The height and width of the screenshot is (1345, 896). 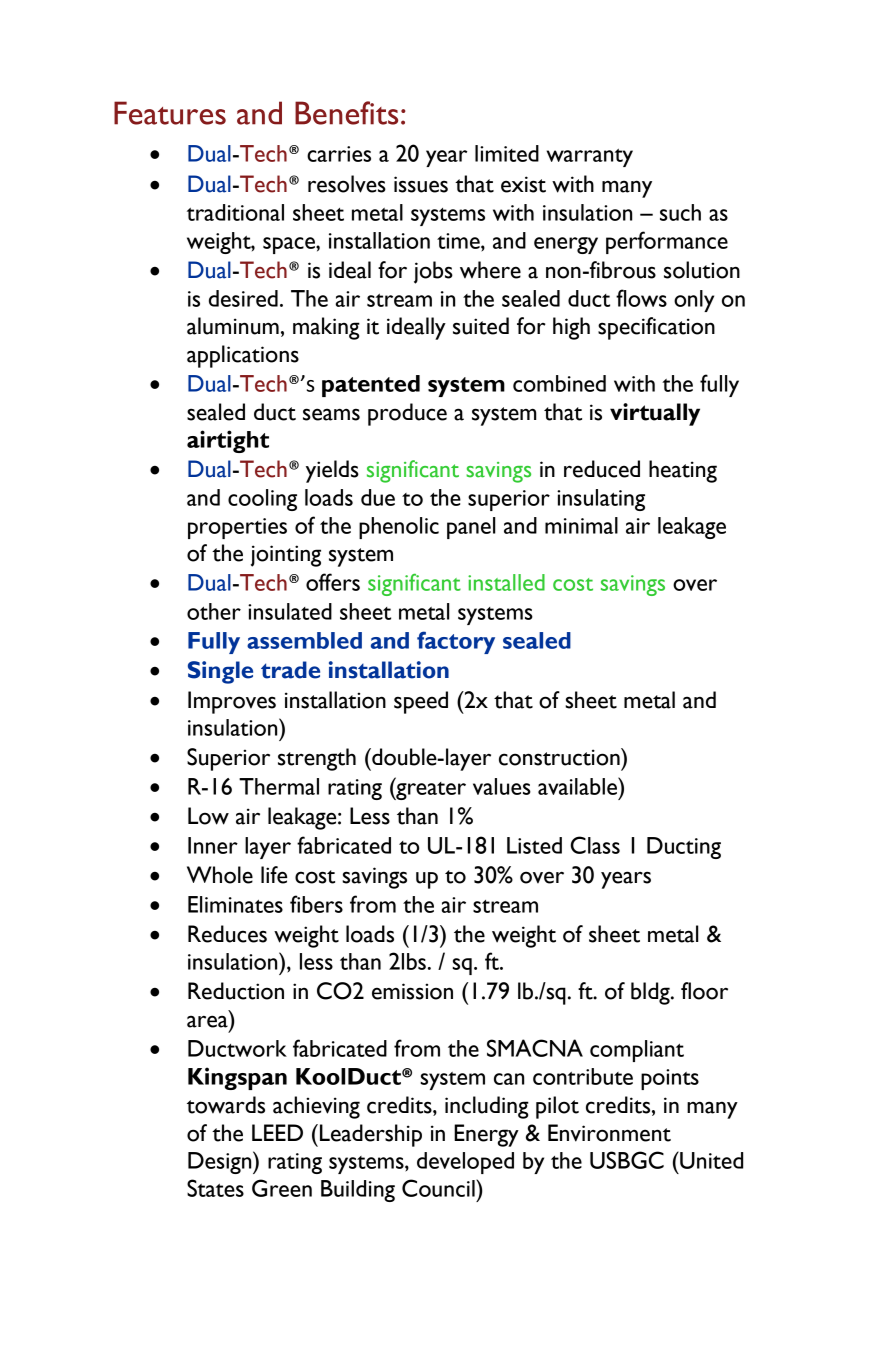 I want to click on traditional, so click(x=235, y=212).
